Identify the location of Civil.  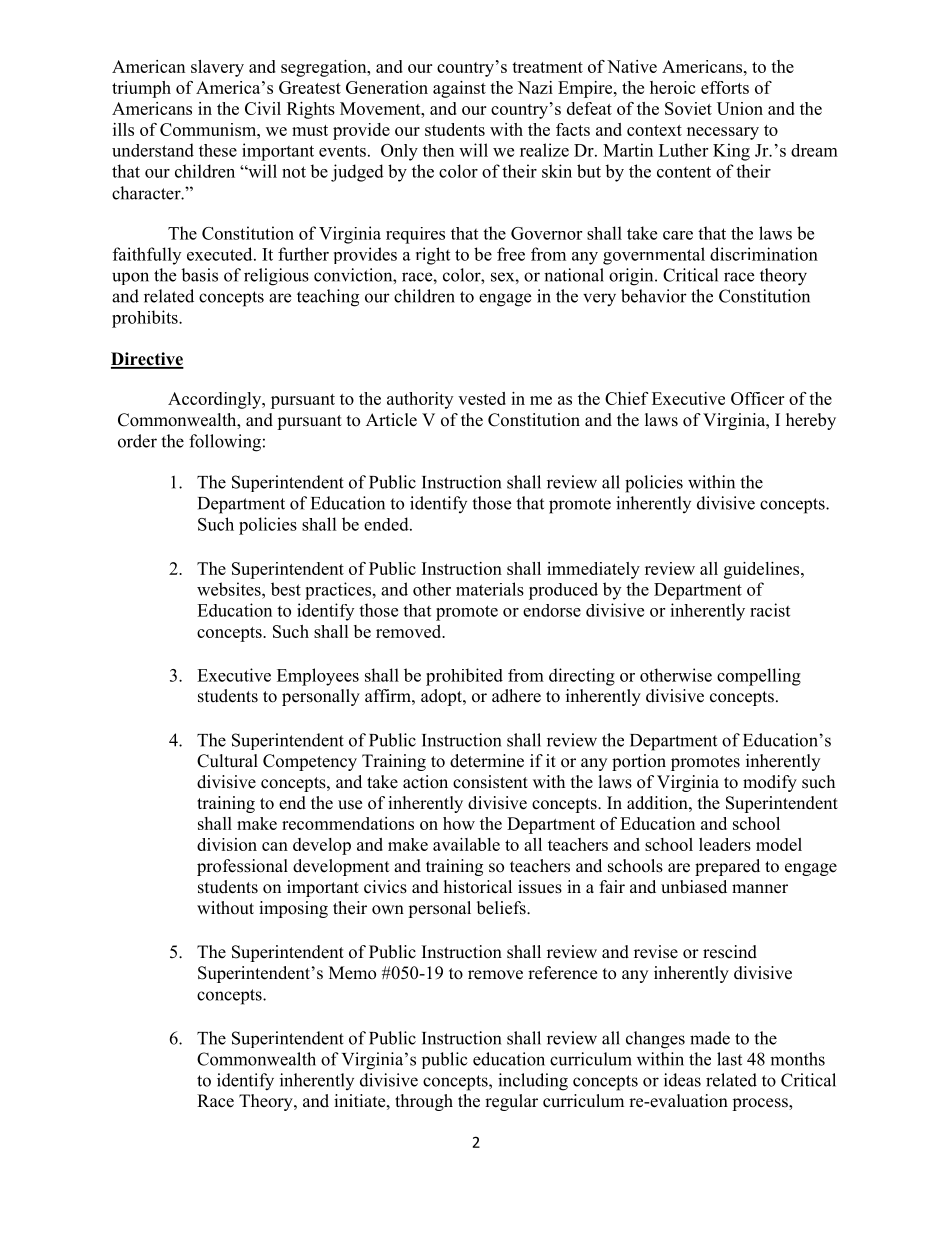
(263, 108).
